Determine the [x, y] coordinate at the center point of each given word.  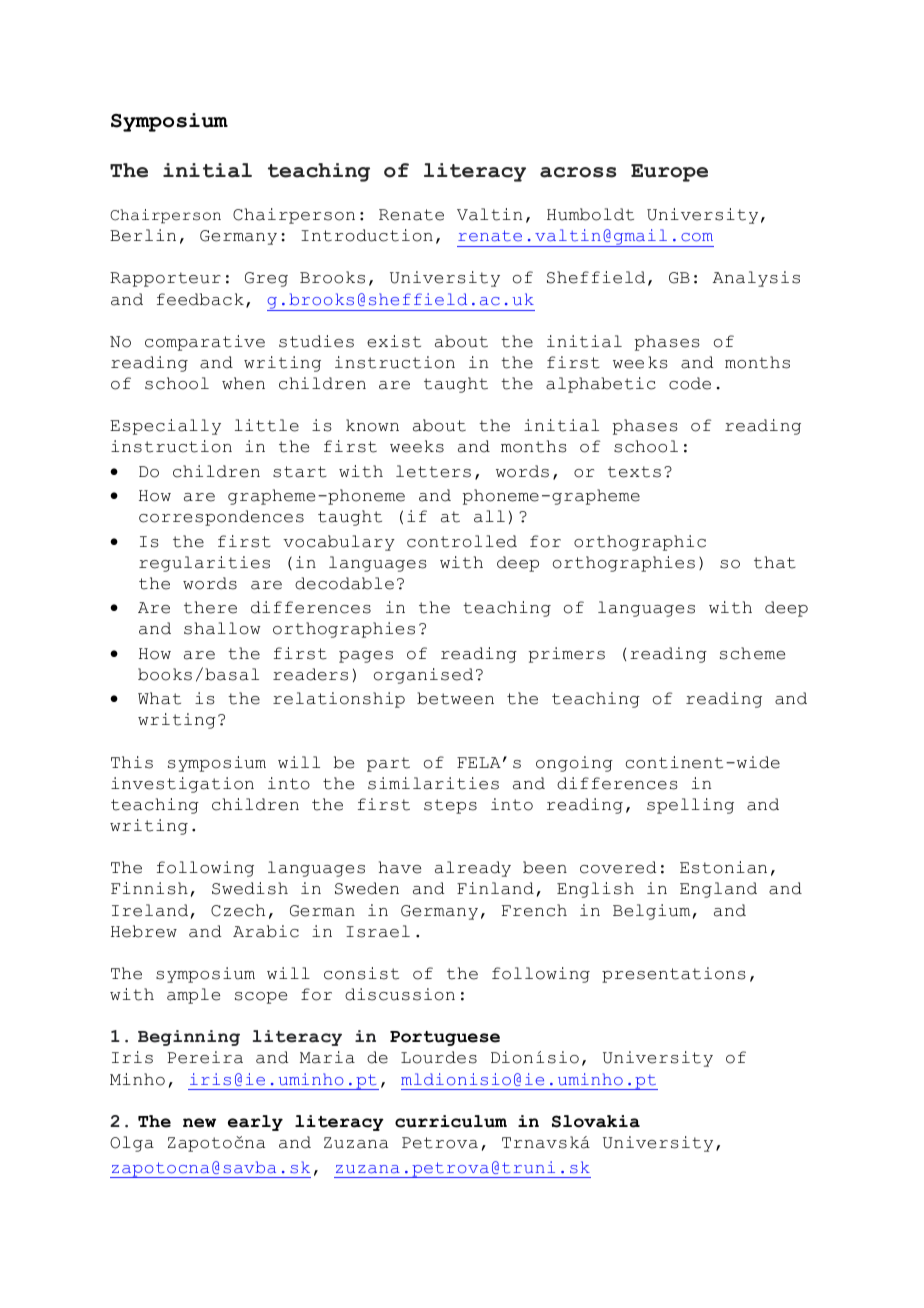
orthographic [640, 543]
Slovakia [596, 1121]
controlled [462, 541]
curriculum [451, 1121]
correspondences [221, 518]
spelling [690, 806]
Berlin [143, 235]
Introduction [367, 235]
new [199, 1123]
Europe [669, 173]
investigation [182, 785]
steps [450, 806]
